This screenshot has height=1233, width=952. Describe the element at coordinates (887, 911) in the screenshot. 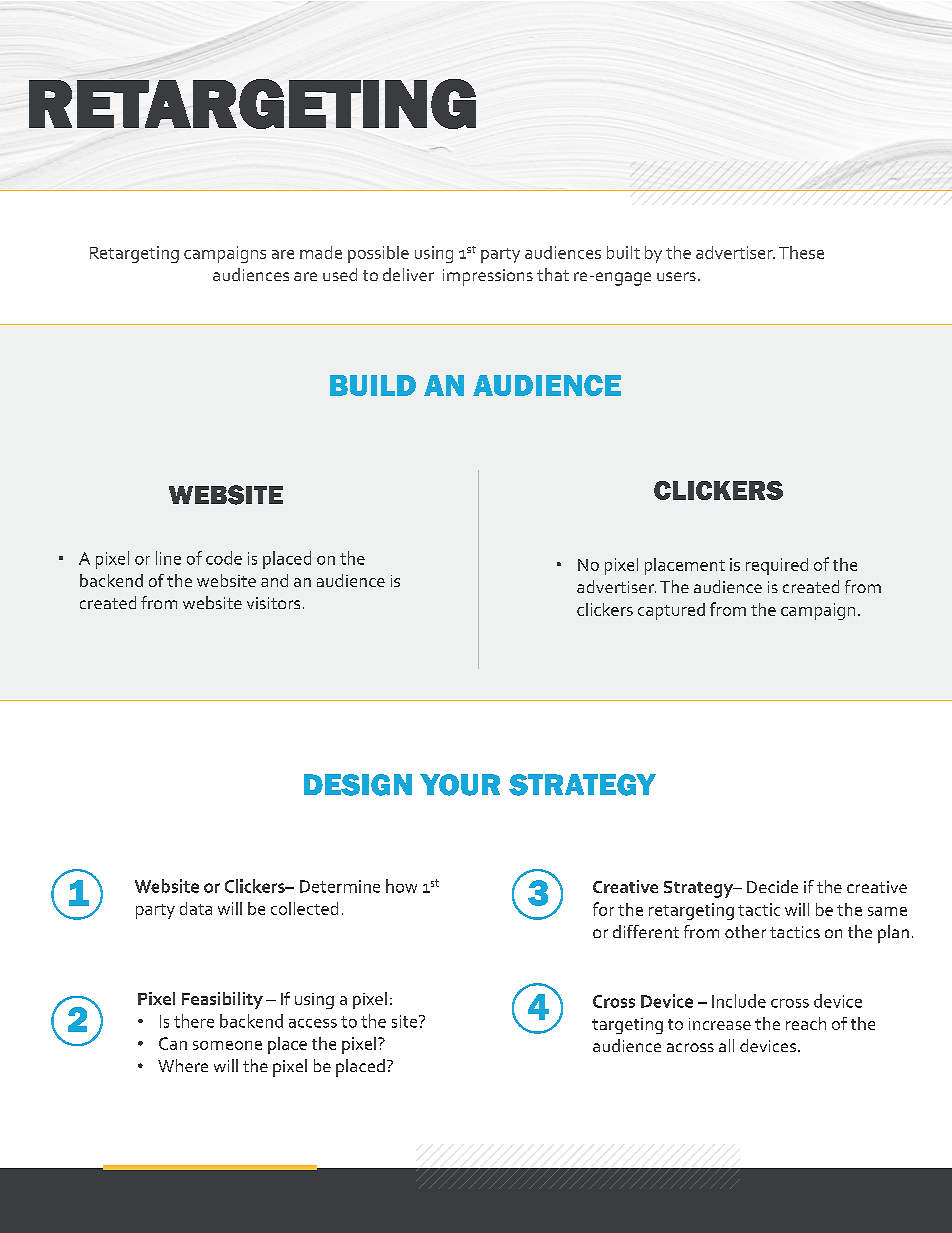

I see `same` at that location.
